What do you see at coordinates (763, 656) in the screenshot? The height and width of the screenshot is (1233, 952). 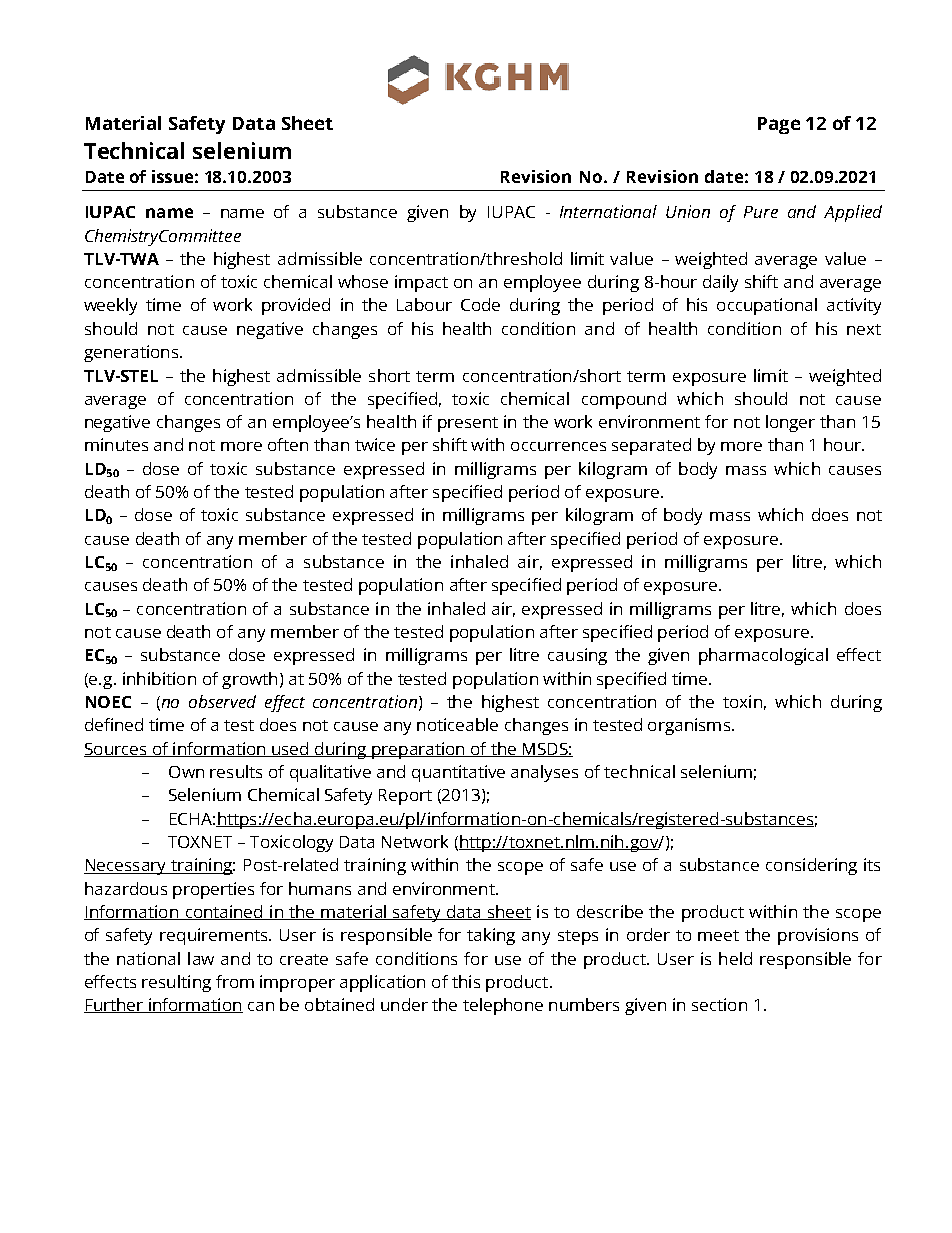 I see `pharmacological` at bounding box center [763, 656].
